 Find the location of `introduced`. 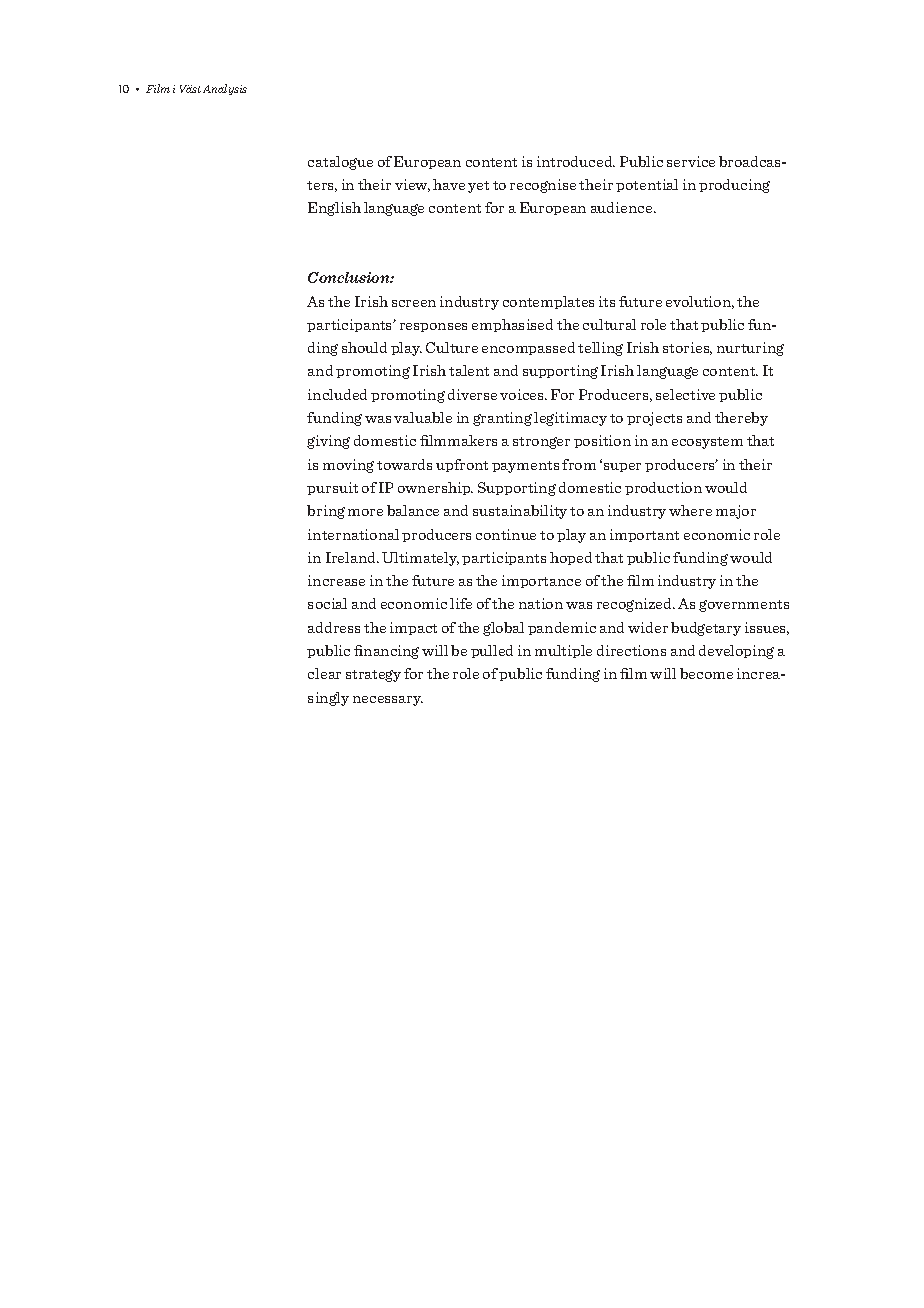

introduced is located at coordinates (576, 161).
